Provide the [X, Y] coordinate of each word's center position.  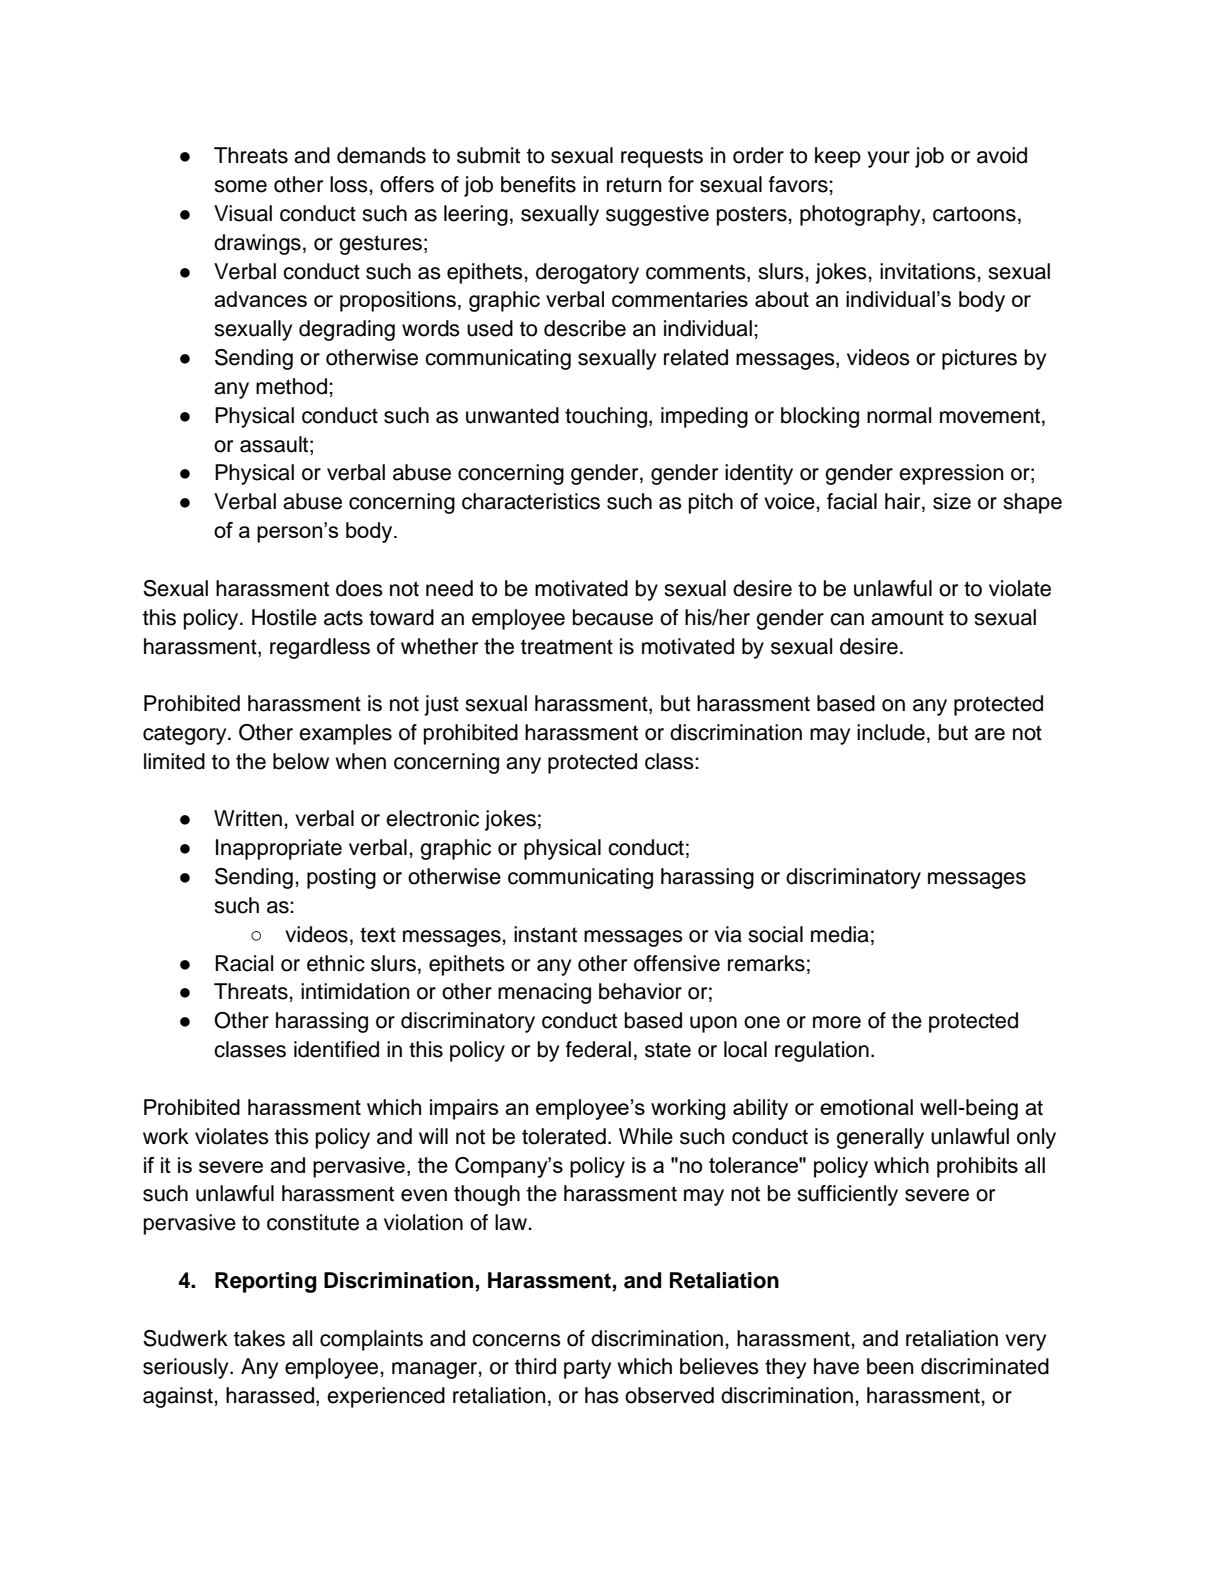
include [891, 732]
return [634, 185]
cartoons [974, 214]
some [240, 186]
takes [259, 1338]
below [301, 761]
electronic [432, 818]
